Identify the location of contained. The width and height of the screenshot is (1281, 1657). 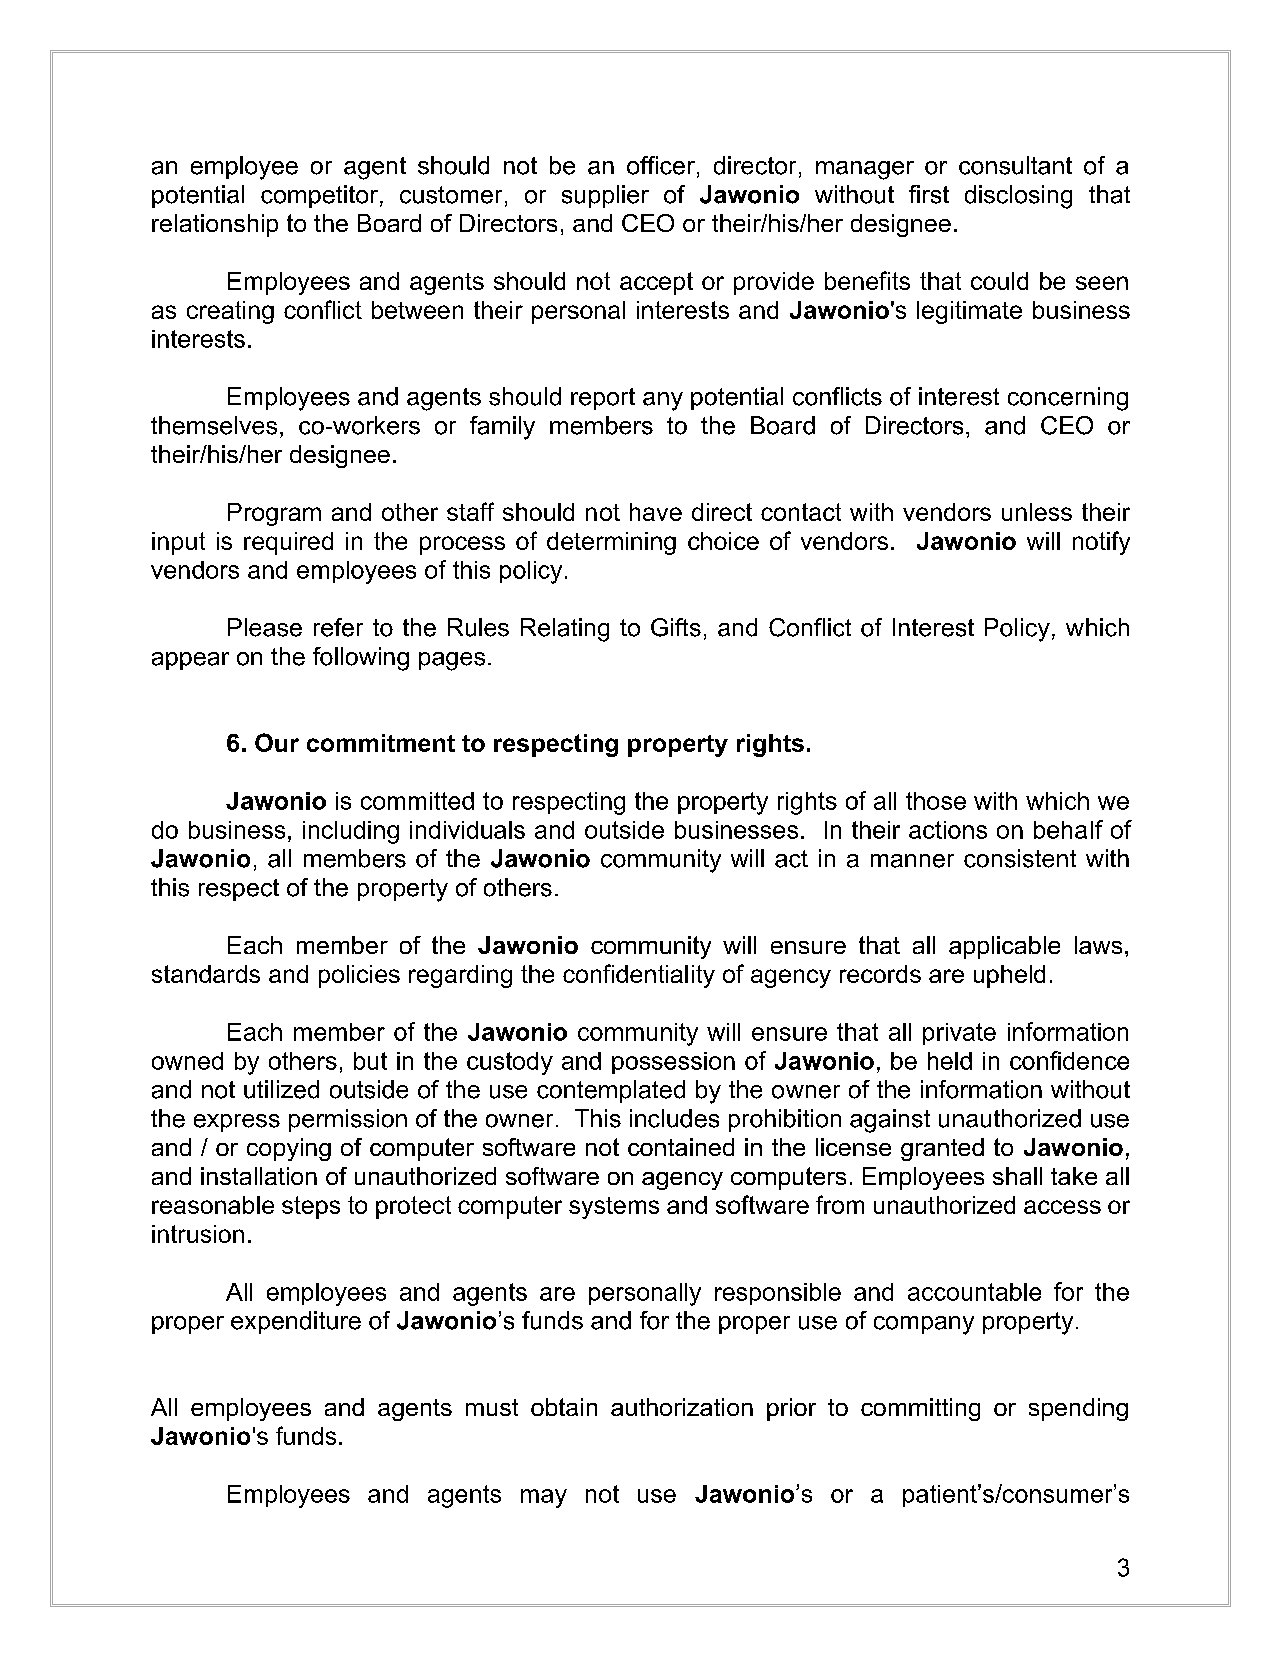
(681, 1147).
